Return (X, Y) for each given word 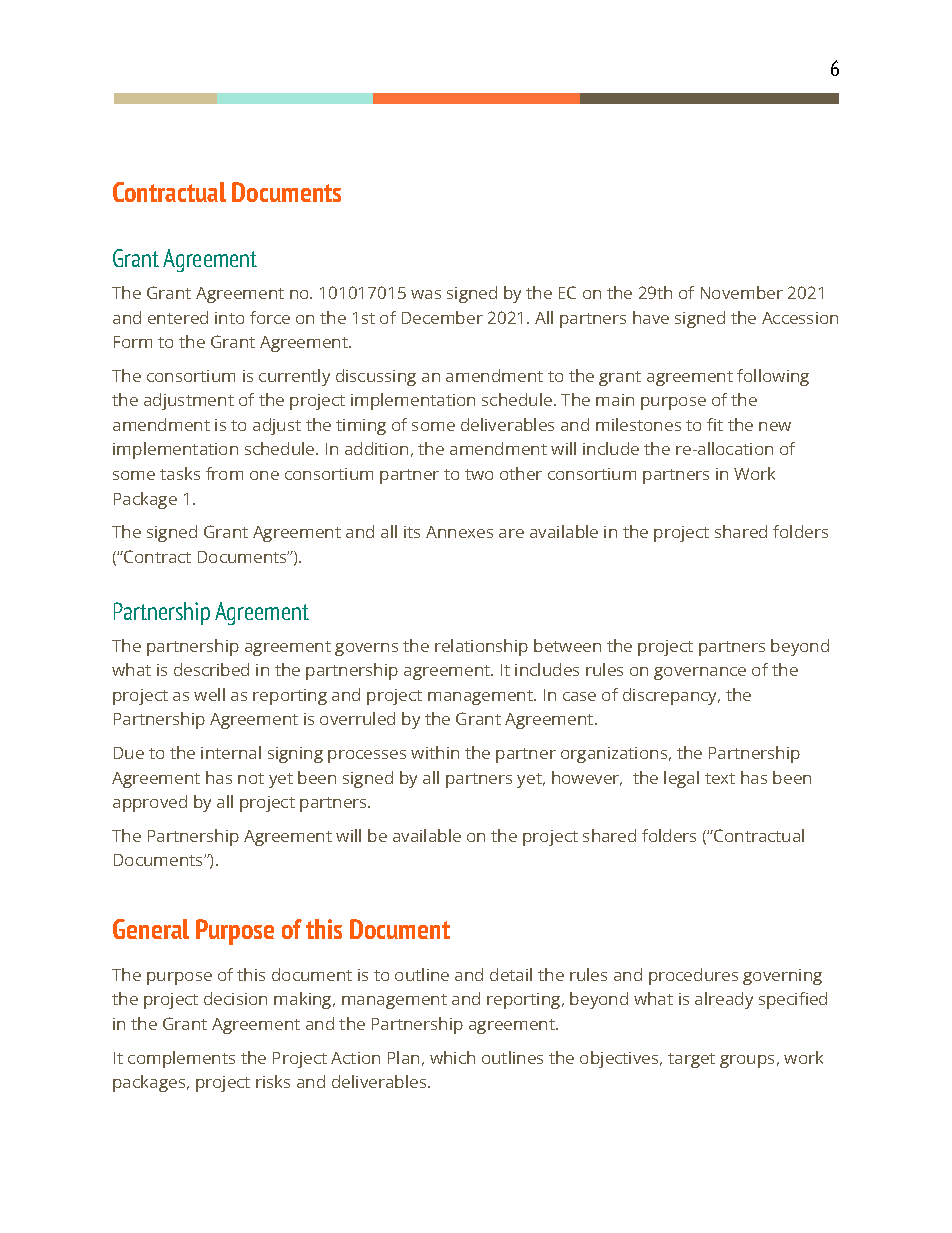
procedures (693, 976)
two (479, 474)
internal (231, 752)
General (151, 929)
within (435, 752)
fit (715, 424)
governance (700, 673)
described (211, 669)
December (442, 317)
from (224, 473)
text (720, 778)
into (229, 318)
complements (181, 1059)
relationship (481, 647)
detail (511, 974)
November (742, 292)
